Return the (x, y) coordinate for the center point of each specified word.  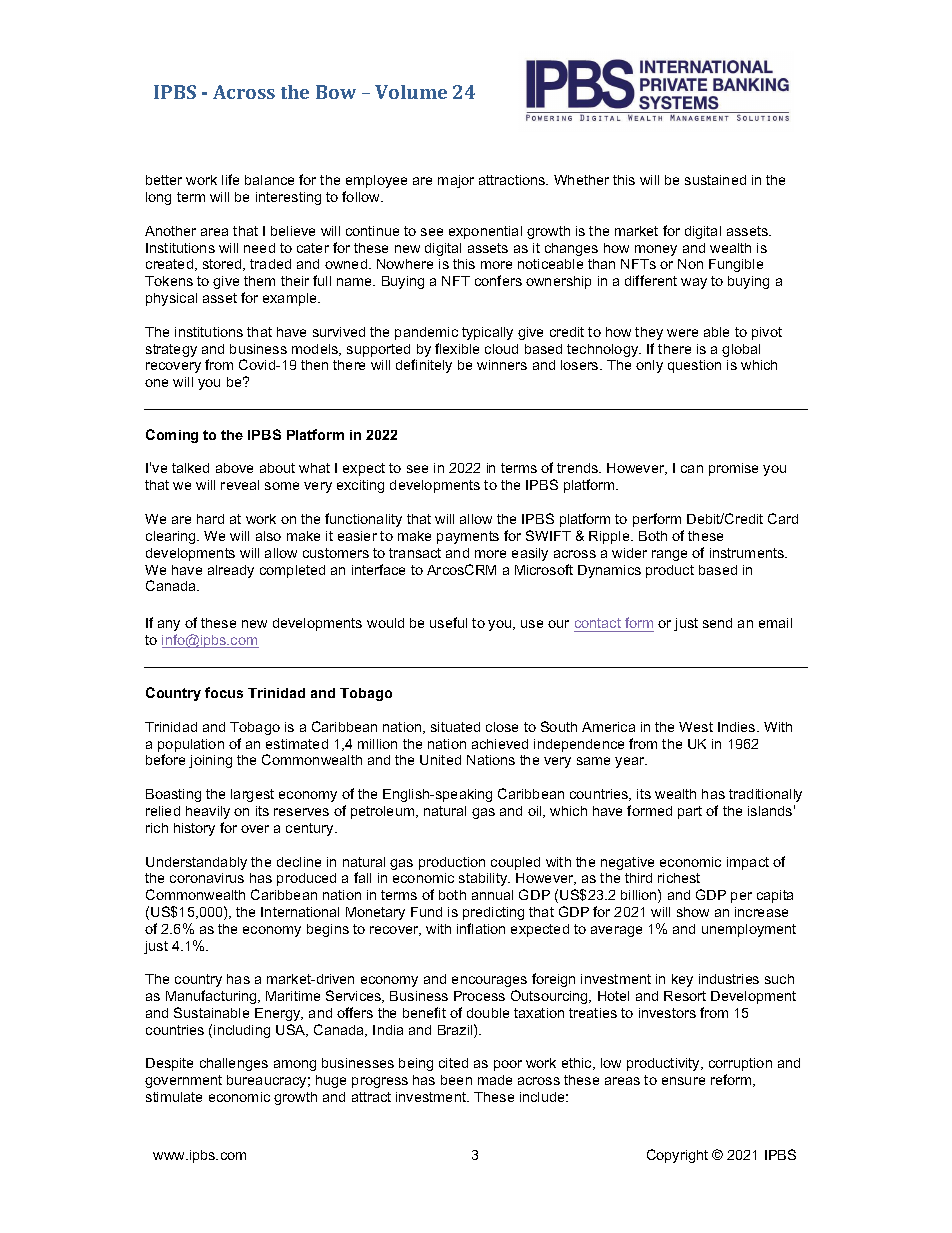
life (230, 179)
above (234, 468)
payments (468, 537)
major (456, 181)
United (440, 760)
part (690, 812)
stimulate (174, 1097)
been (456, 1080)
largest (252, 795)
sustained (715, 180)
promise (733, 469)
